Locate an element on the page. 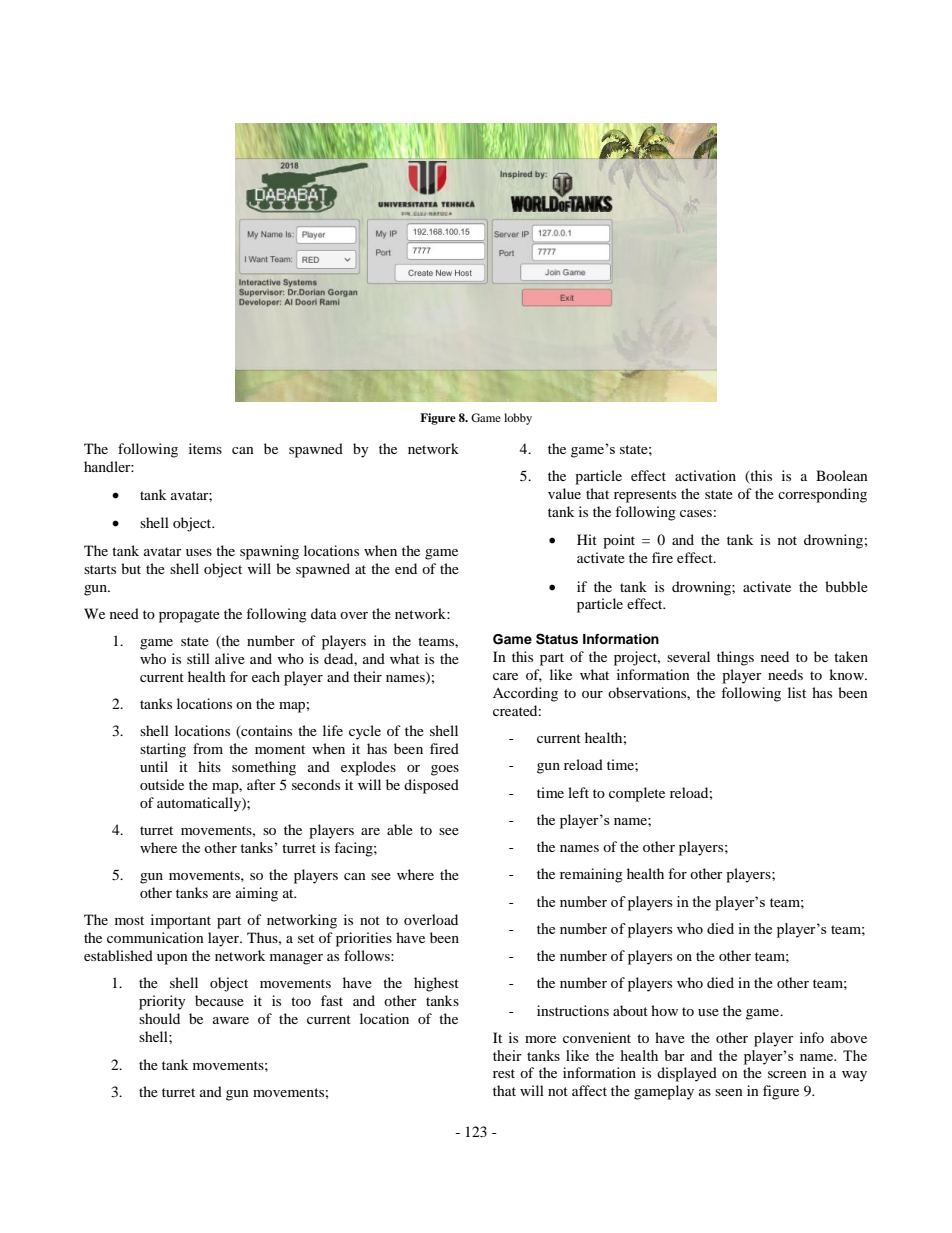 The width and height of the image is (952, 1233). remaining is located at coordinates (591, 875).
